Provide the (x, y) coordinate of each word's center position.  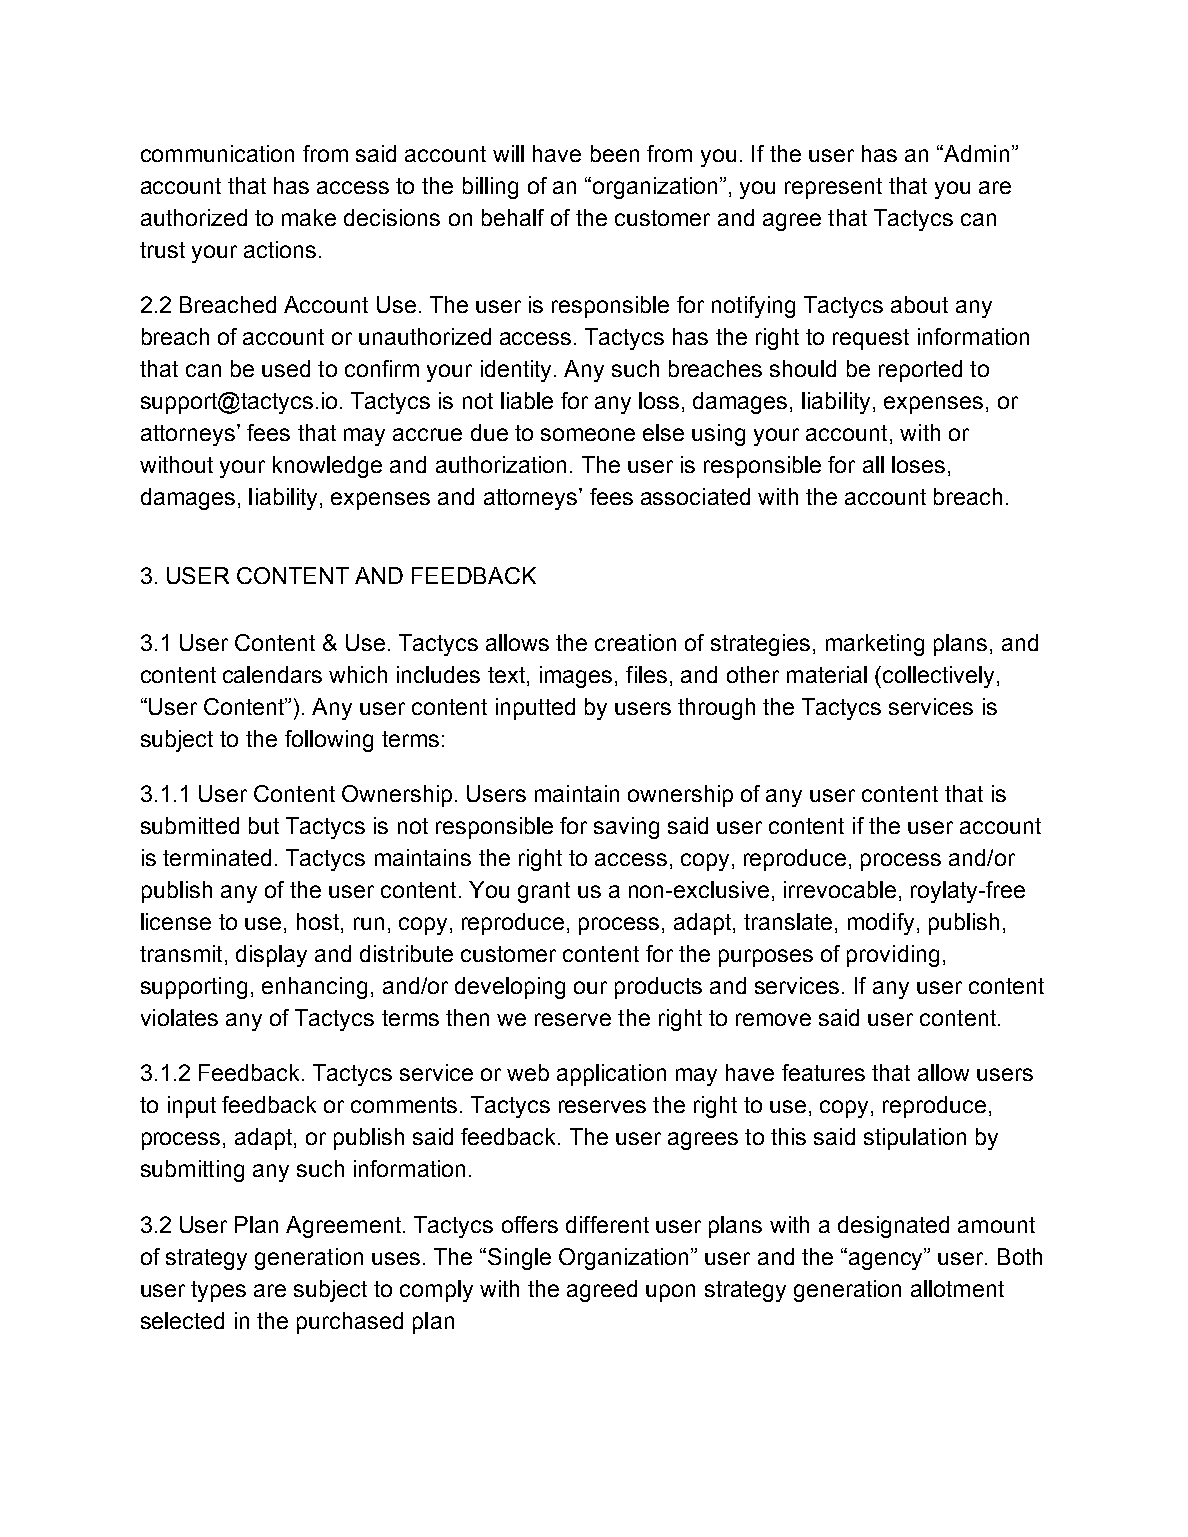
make (309, 217)
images (576, 677)
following (329, 741)
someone (588, 434)
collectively (938, 677)
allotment (957, 1288)
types (218, 1291)
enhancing (314, 988)
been (615, 153)
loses (918, 464)
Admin (975, 153)
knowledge (327, 467)
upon (670, 1293)
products (658, 988)
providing (893, 956)
